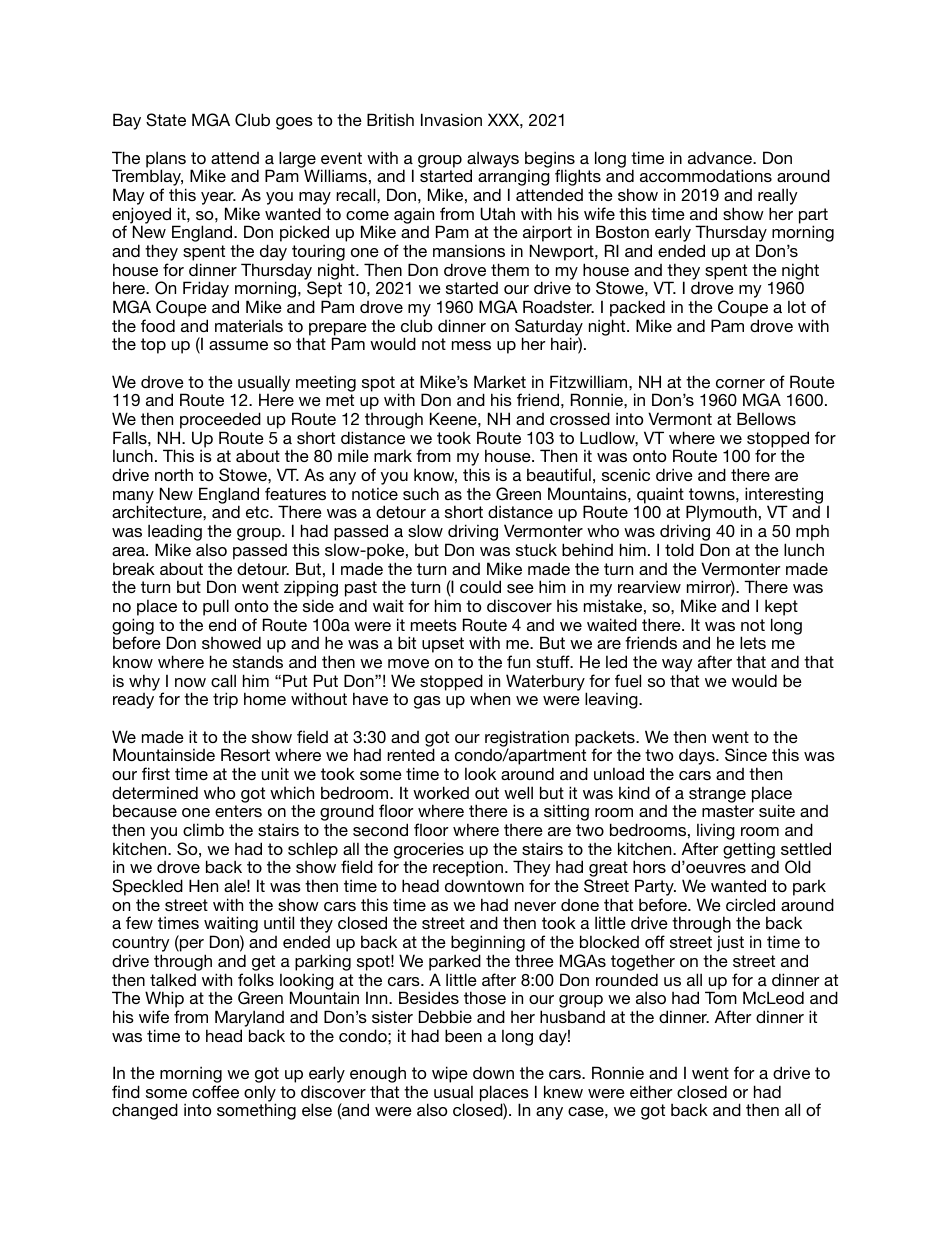 The height and width of the page is (1233, 952). What do you see at coordinates (746, 755) in the page?
I see `Since` at bounding box center [746, 755].
